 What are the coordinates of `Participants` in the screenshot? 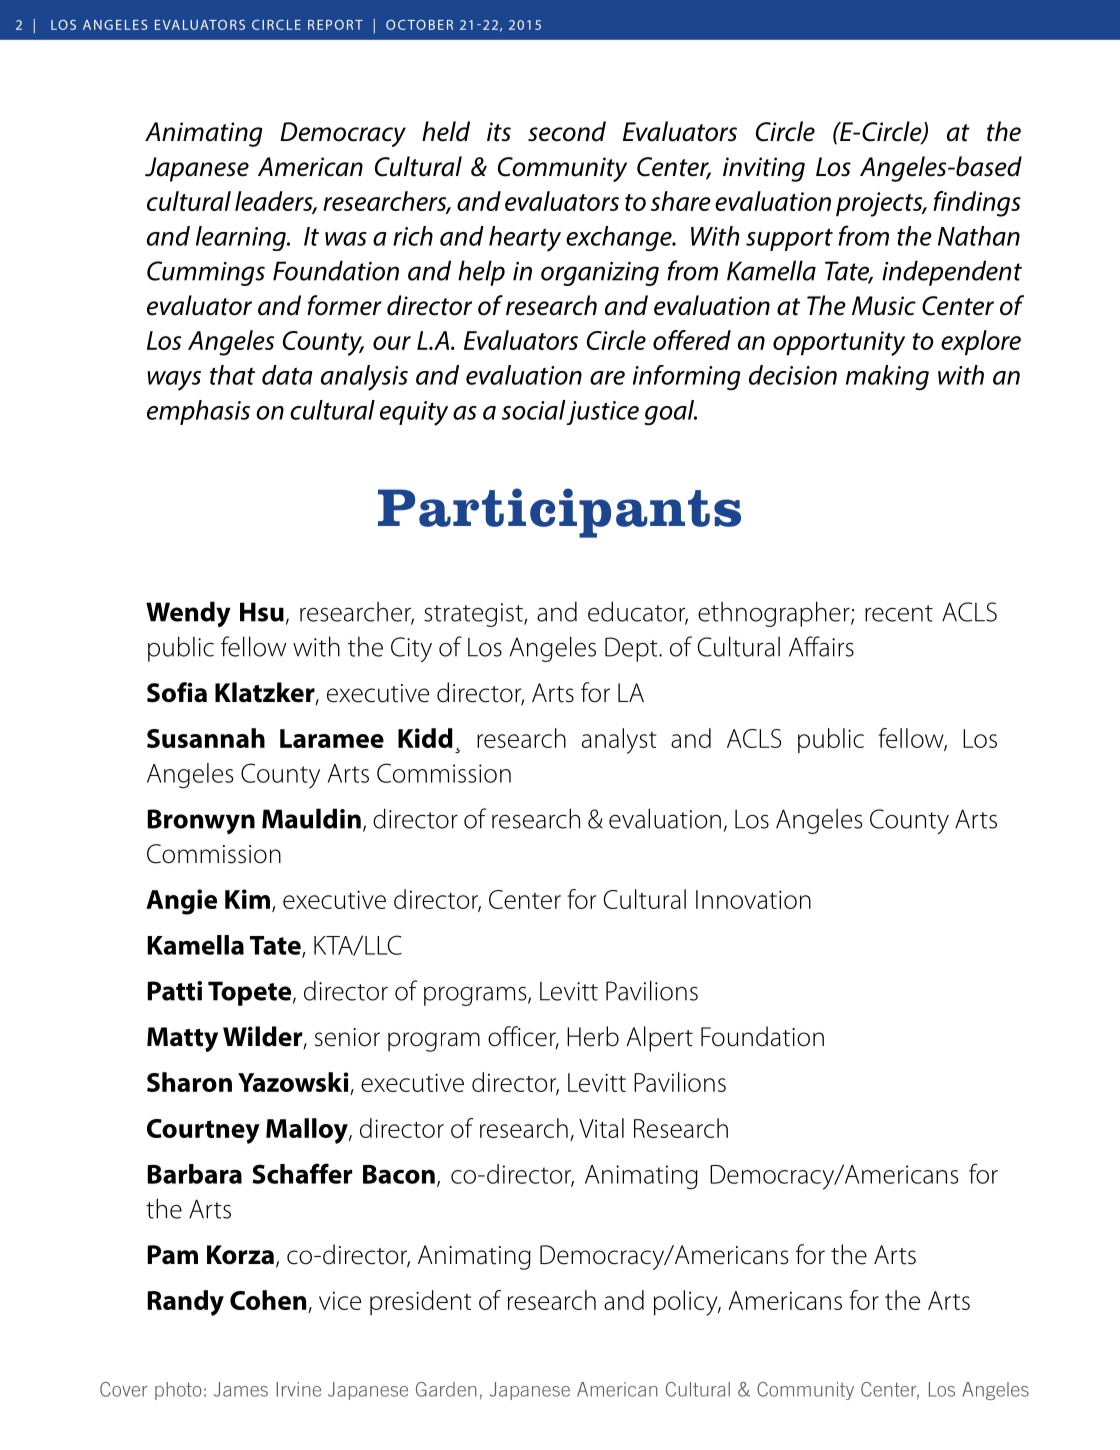 It's located at (559, 513).
